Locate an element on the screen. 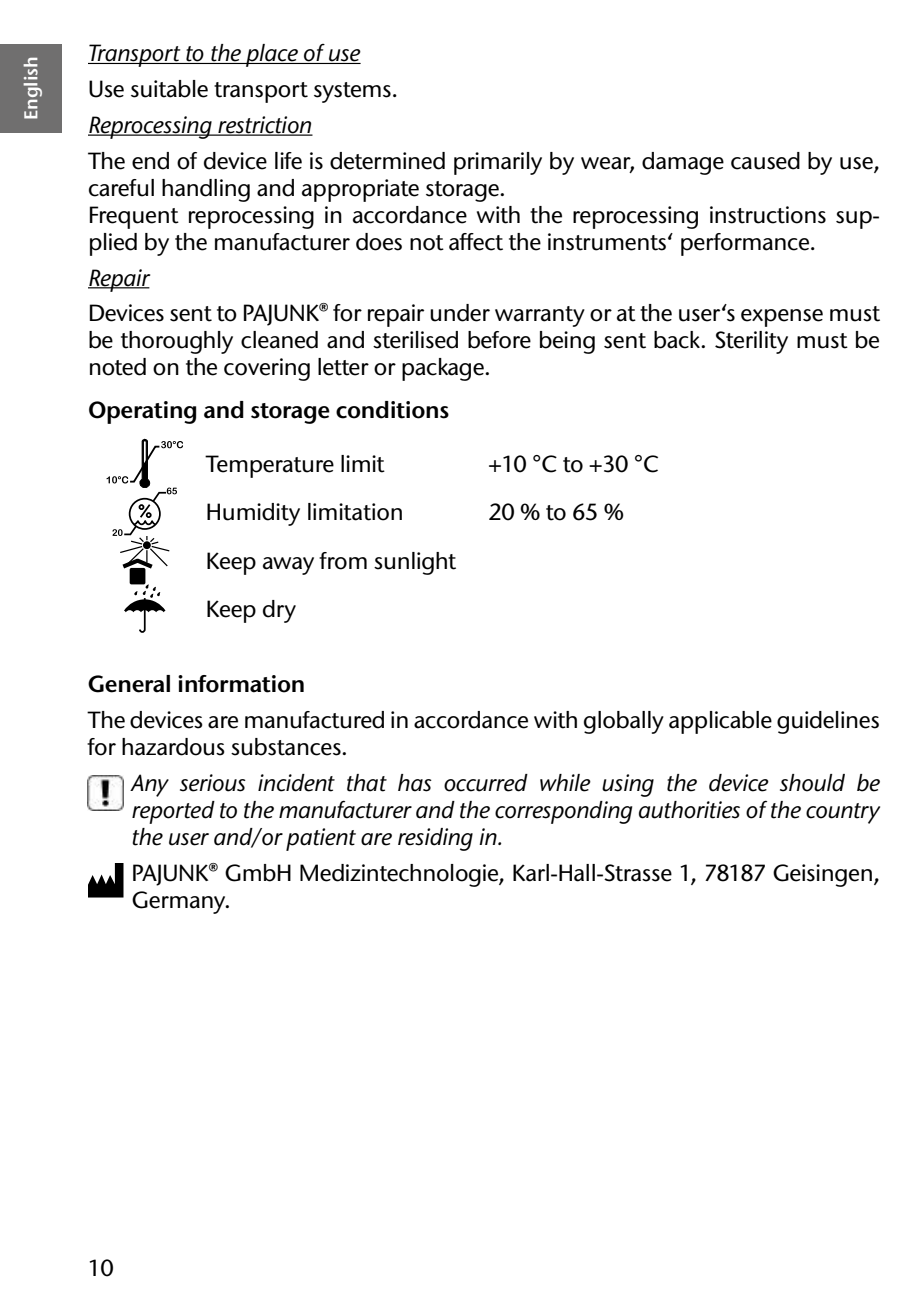 The image size is (924, 1303). performance is located at coordinates (746, 244).
